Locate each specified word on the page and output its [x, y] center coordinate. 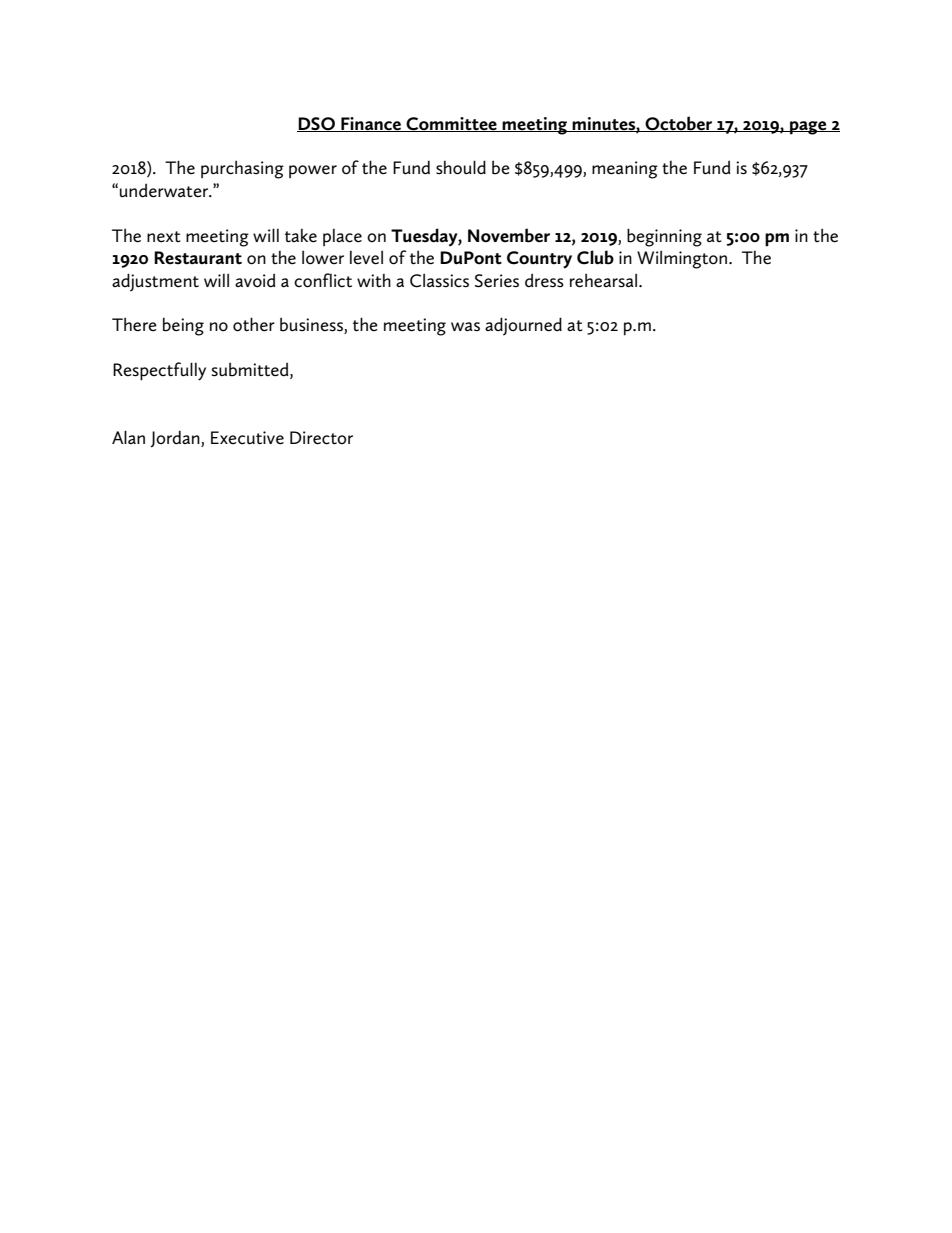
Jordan [176, 439]
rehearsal [603, 280]
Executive [247, 438]
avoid [255, 280]
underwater [165, 190]
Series [497, 281]
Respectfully [159, 371]
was [465, 327]
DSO [317, 124]
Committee [451, 124]
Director [321, 438]
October [679, 124]
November [509, 235]
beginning [664, 237]
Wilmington [682, 259]
